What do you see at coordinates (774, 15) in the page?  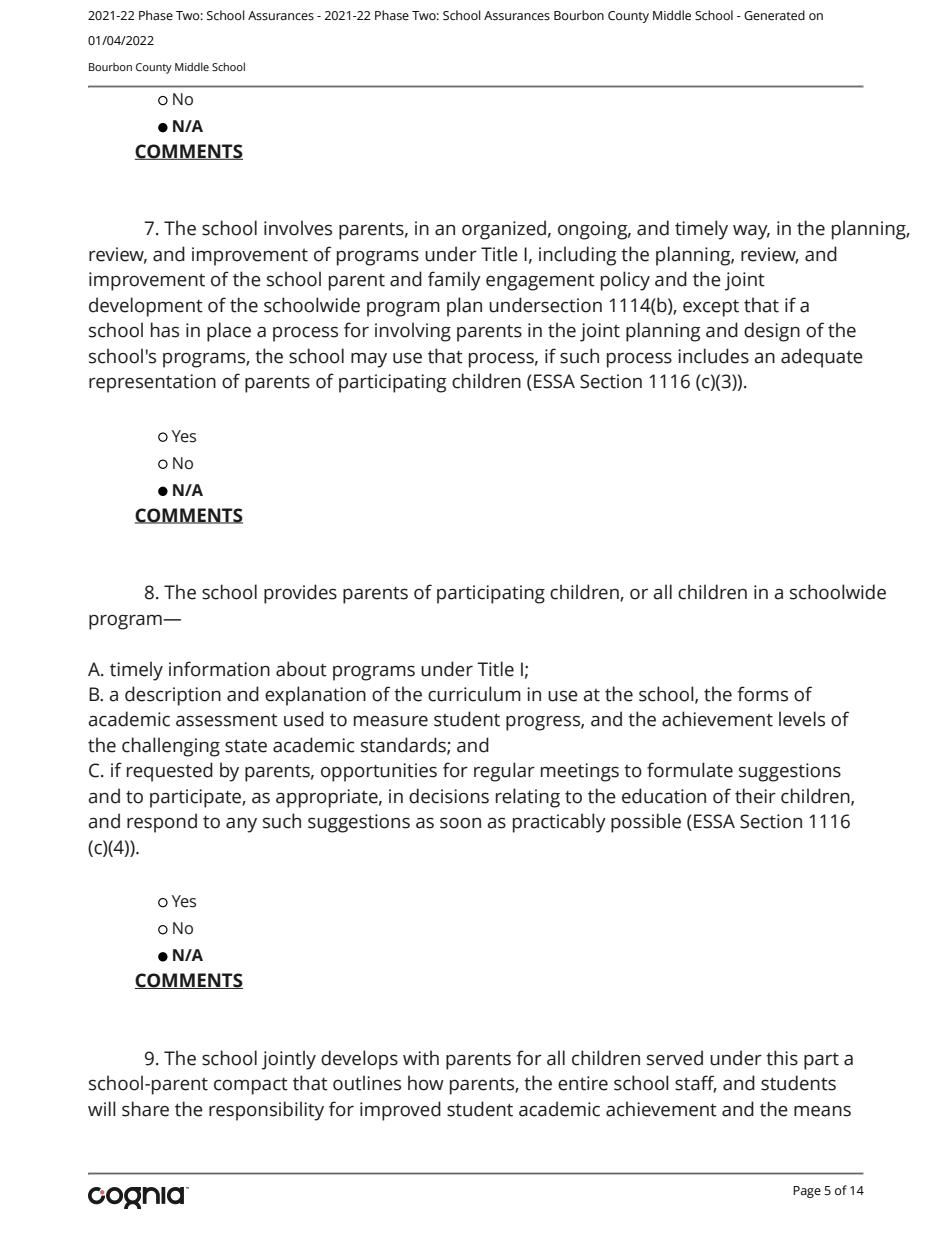 I see `Generated` at bounding box center [774, 15].
